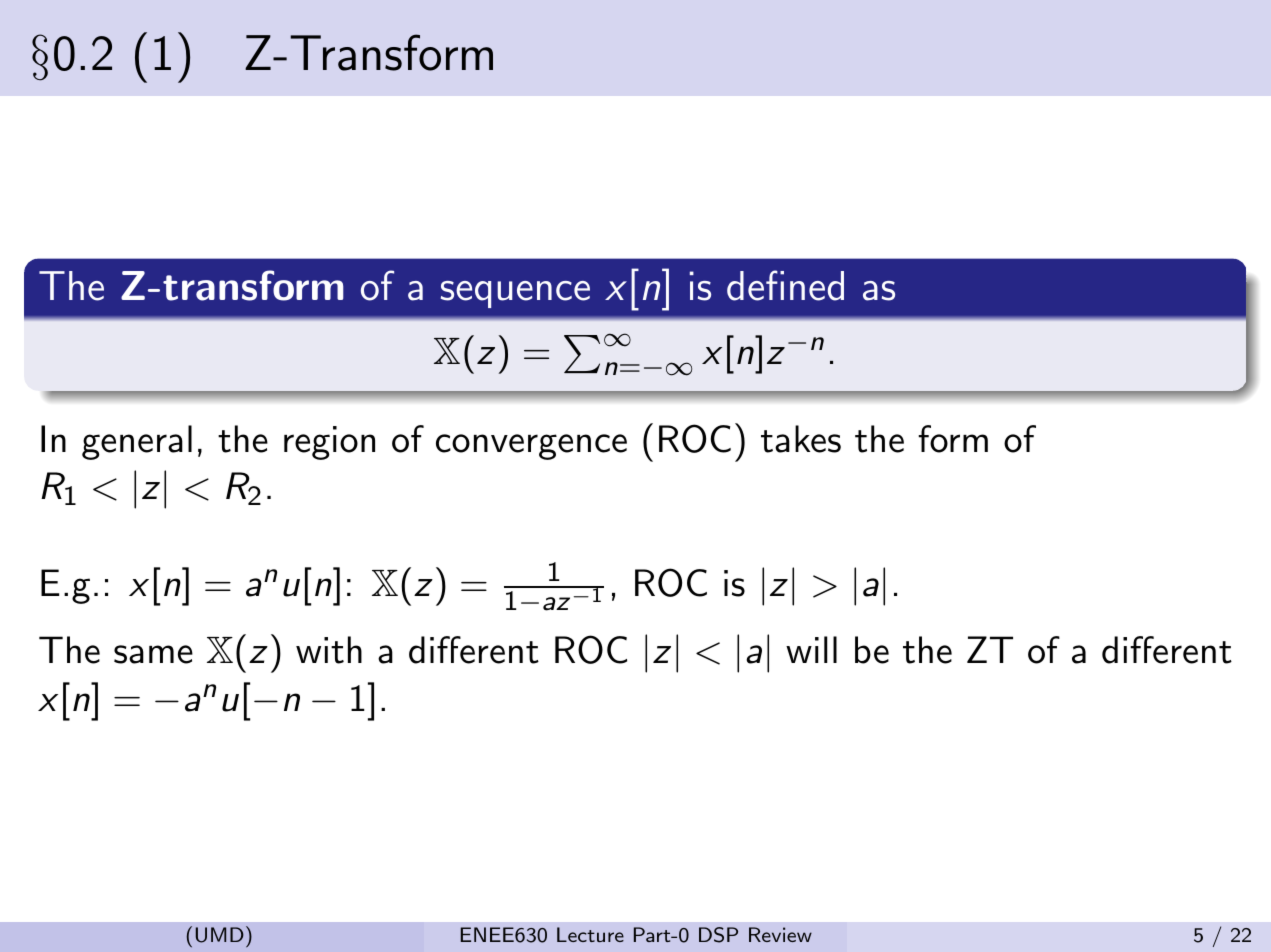 This screenshot has height=952, width=1271. I want to click on will, so click(811, 649).
